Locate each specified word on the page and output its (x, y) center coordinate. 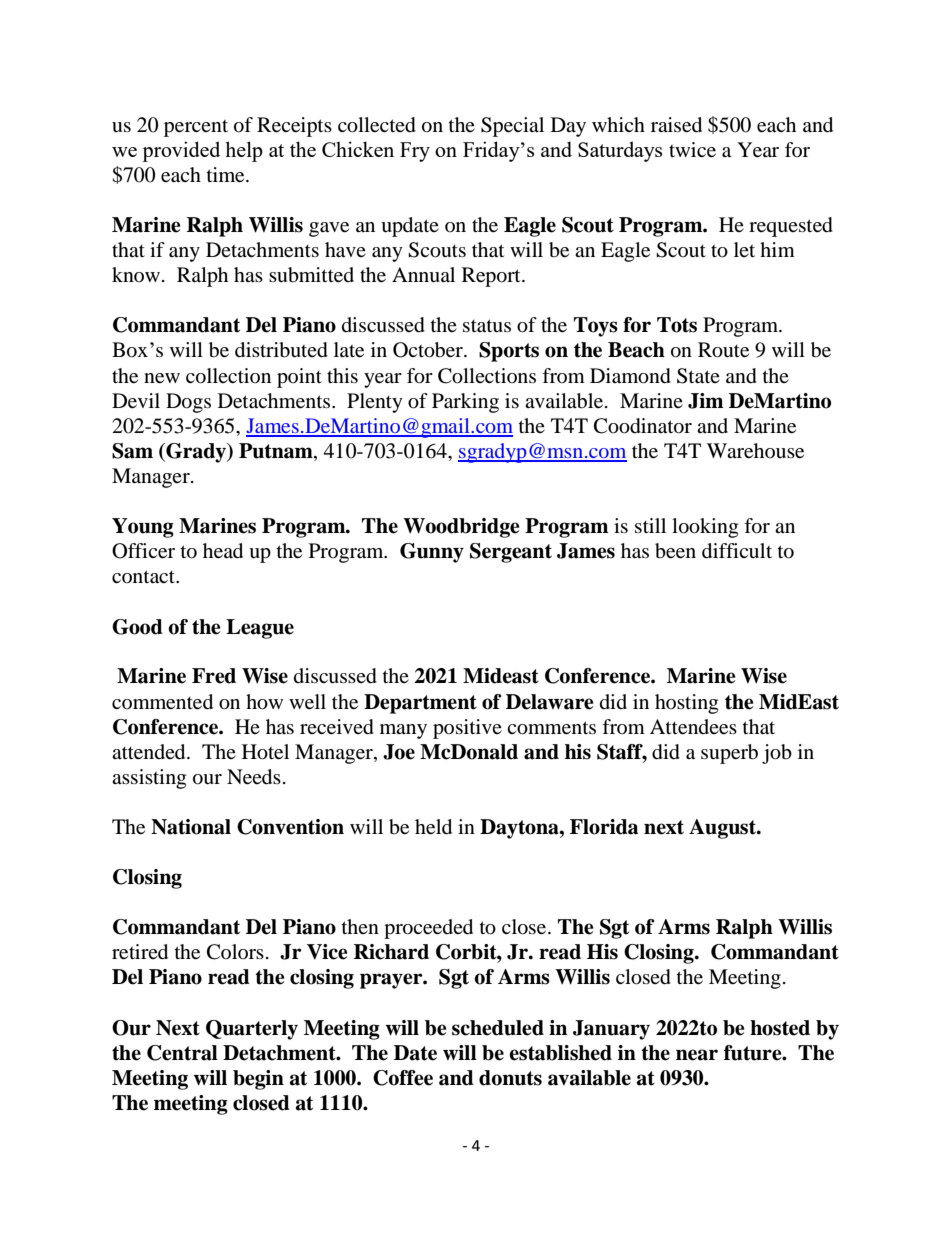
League (260, 629)
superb (729, 754)
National (191, 827)
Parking (465, 403)
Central (182, 1053)
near (697, 1055)
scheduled (498, 1028)
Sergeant (511, 553)
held (433, 827)
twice (692, 150)
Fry (415, 152)
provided (181, 151)
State (698, 376)
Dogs (188, 403)
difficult (737, 551)
